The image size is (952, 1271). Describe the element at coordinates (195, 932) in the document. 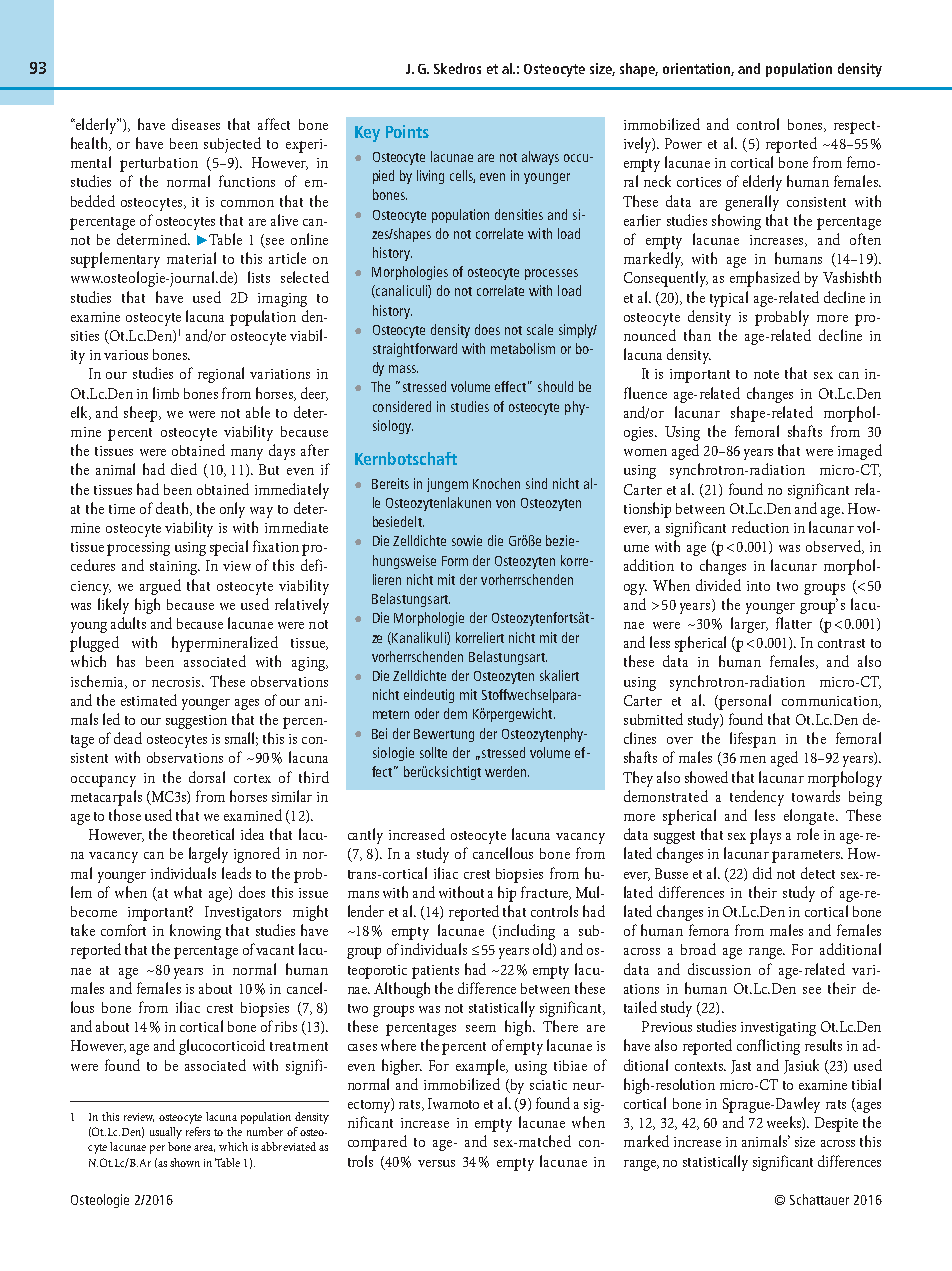

I see `knowing` at that location.
